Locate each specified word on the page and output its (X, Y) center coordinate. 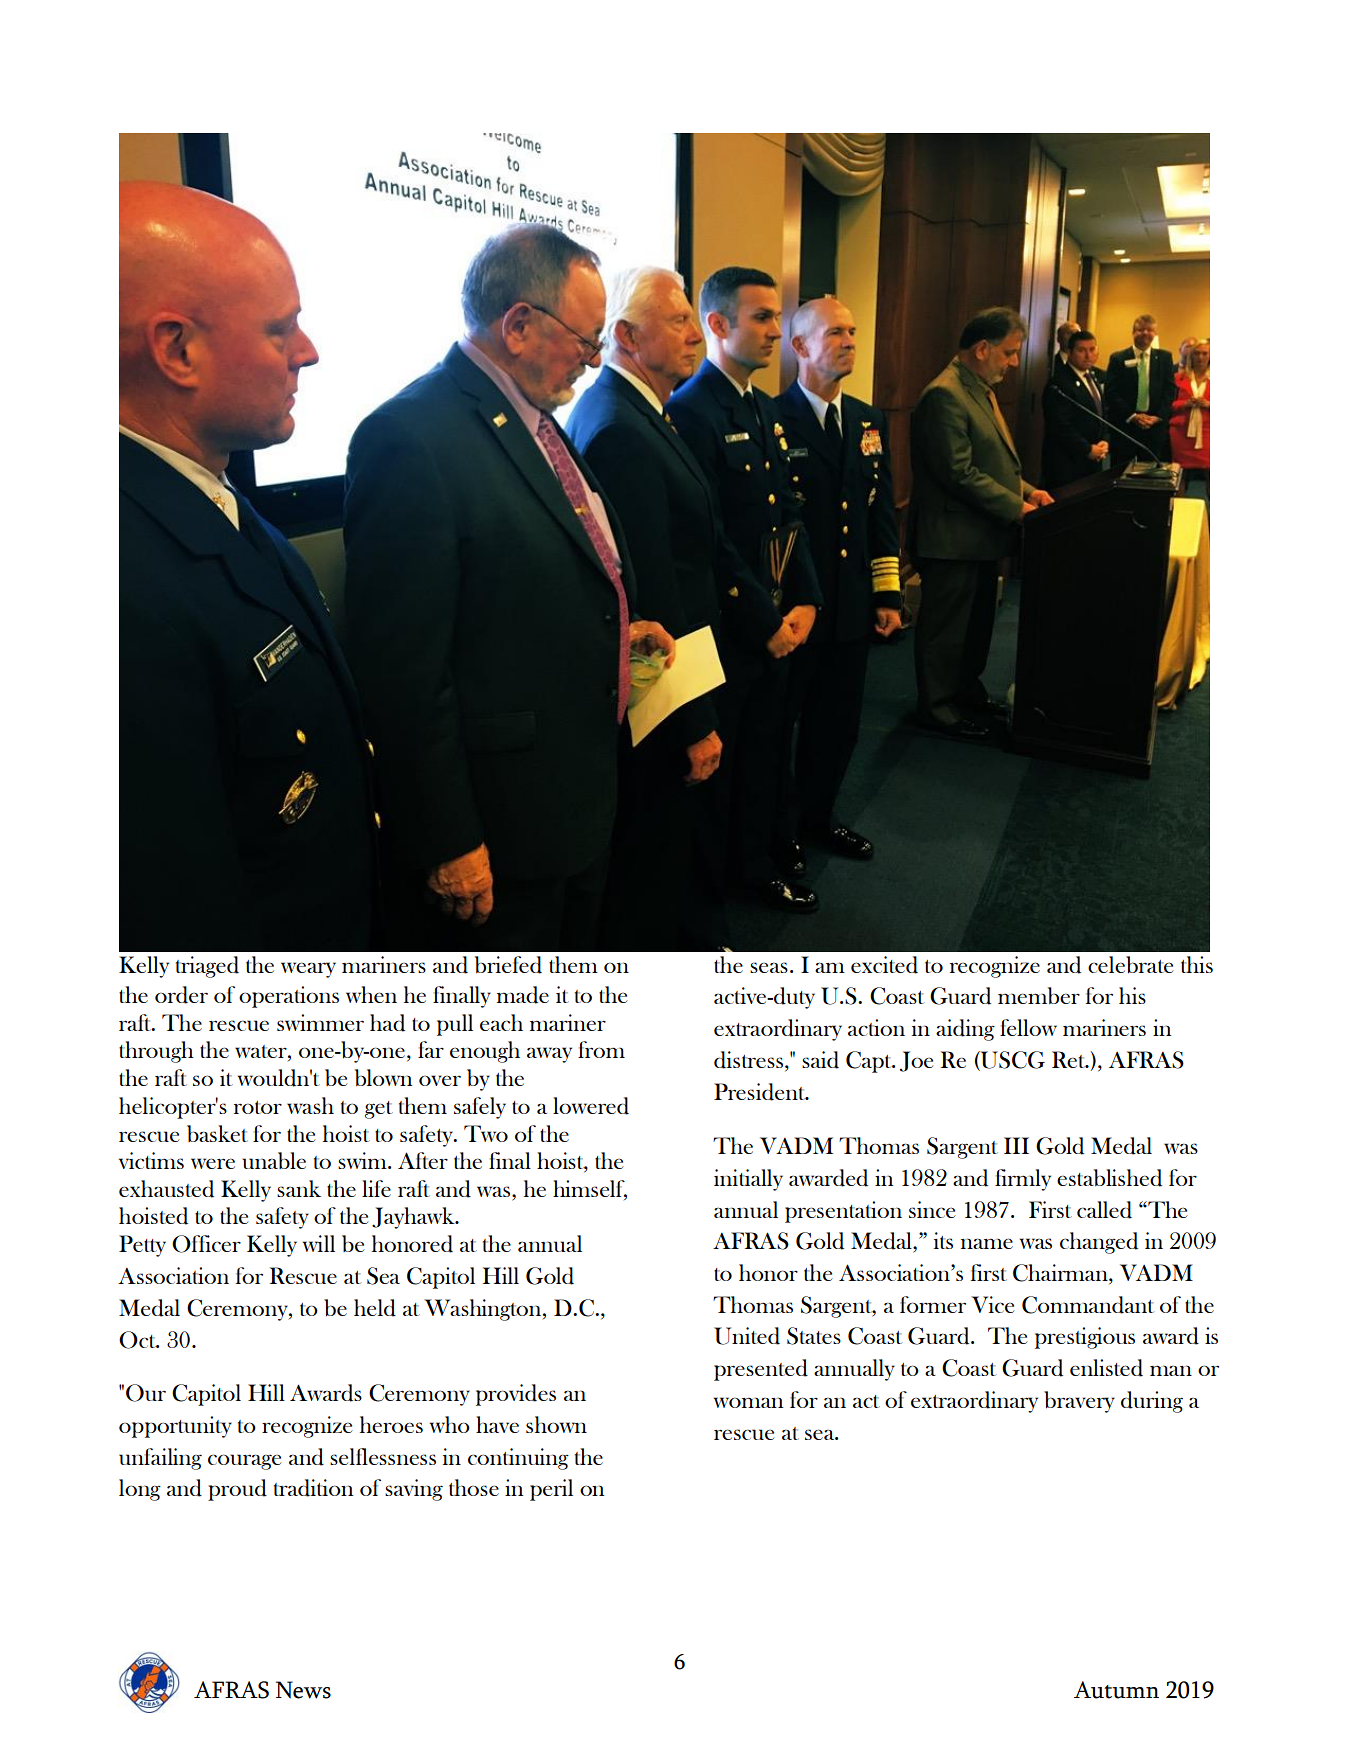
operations (289, 997)
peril (551, 1490)
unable (274, 1160)
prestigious (1085, 1338)
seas (769, 967)
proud (237, 1490)
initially (748, 1180)
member (1039, 996)
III (1016, 1145)
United (747, 1336)
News (303, 1690)
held (375, 1308)
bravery (1079, 1402)
